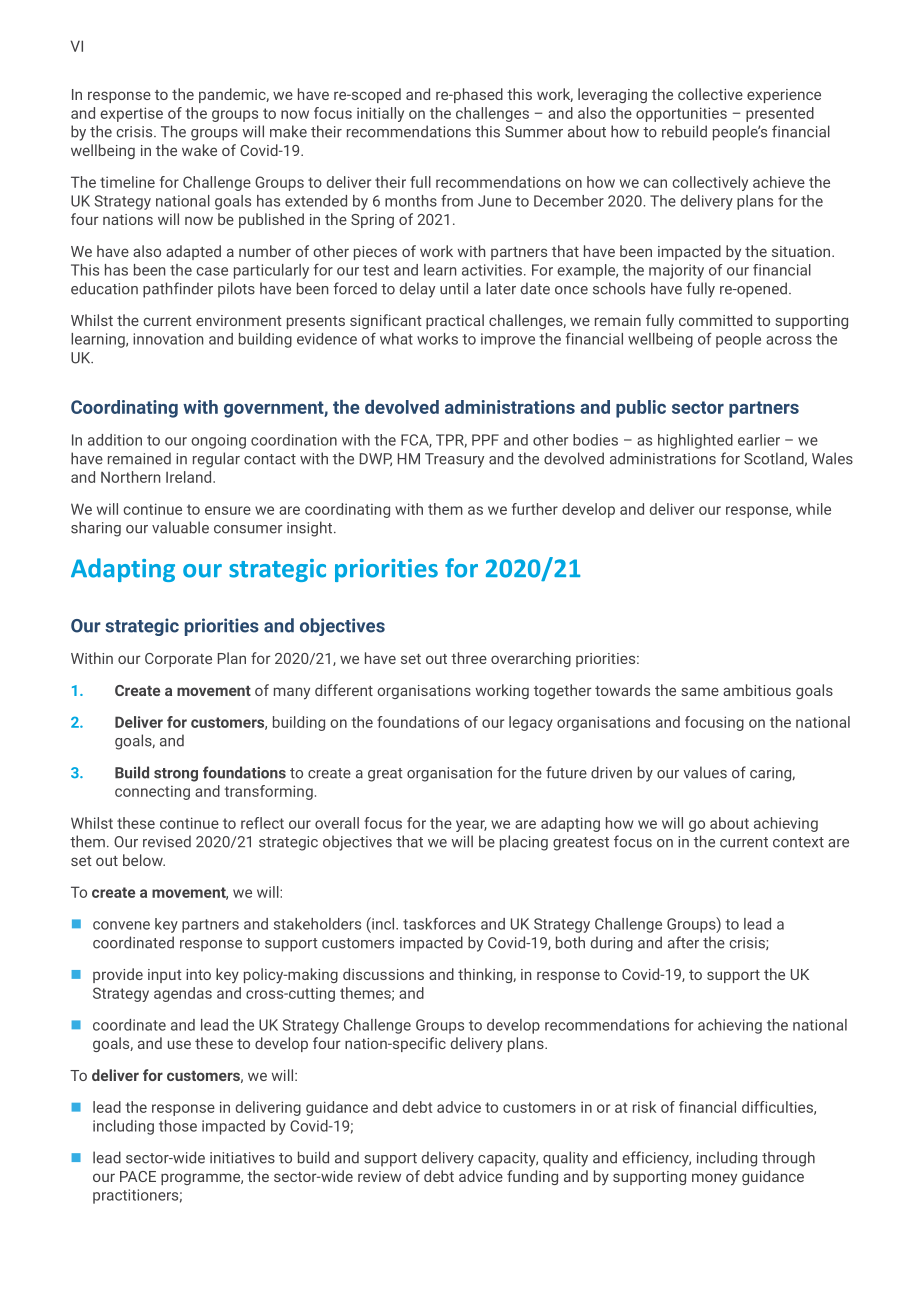 The width and height of the screenshot is (924, 1308). What do you see at coordinates (454, 460) in the screenshot?
I see `Treasury` at bounding box center [454, 460].
